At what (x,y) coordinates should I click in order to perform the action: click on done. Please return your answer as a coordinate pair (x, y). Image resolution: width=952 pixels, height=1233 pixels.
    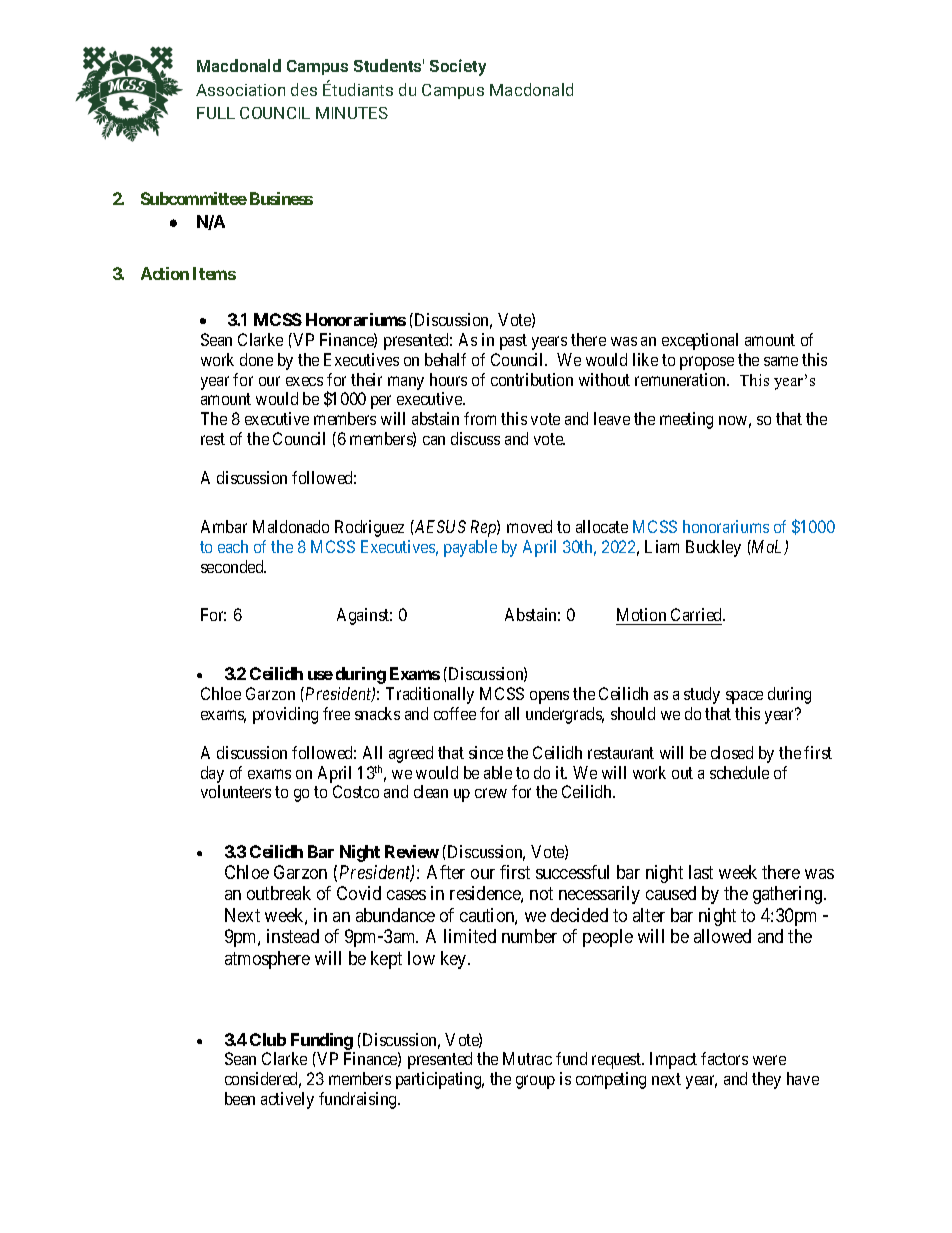
    Looking at the image, I should click on (256, 359).
